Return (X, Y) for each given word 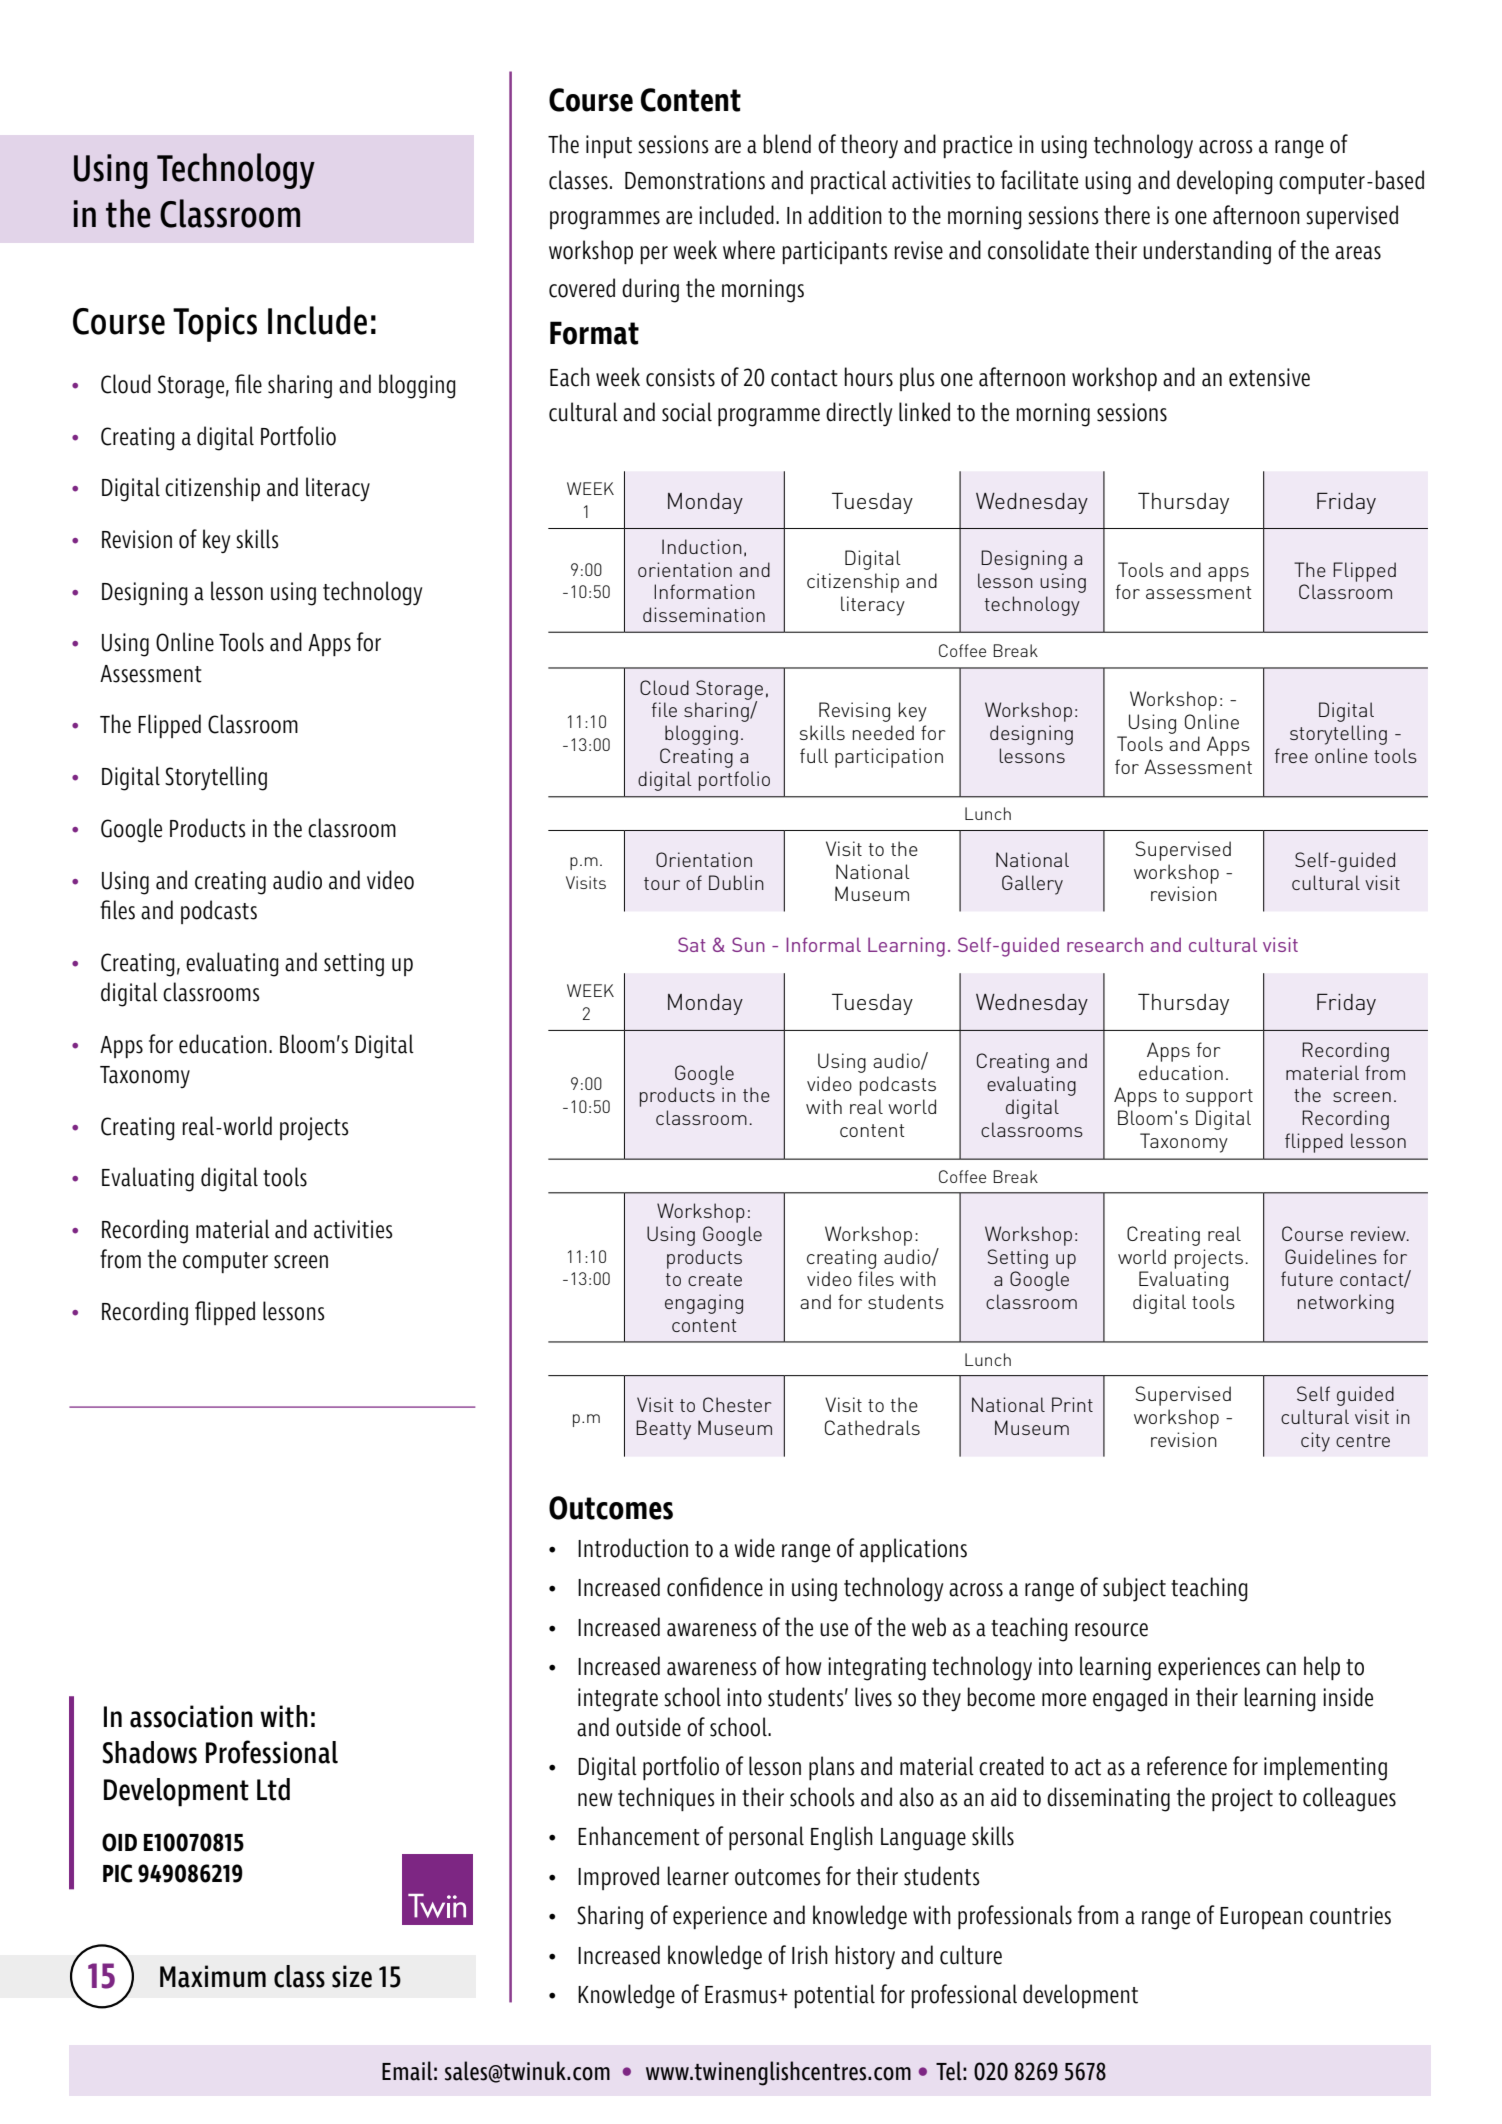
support (1219, 1098)
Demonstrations (695, 180)
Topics (215, 324)
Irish (810, 1955)
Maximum (213, 1976)
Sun (748, 944)
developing (1225, 182)
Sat (692, 944)
